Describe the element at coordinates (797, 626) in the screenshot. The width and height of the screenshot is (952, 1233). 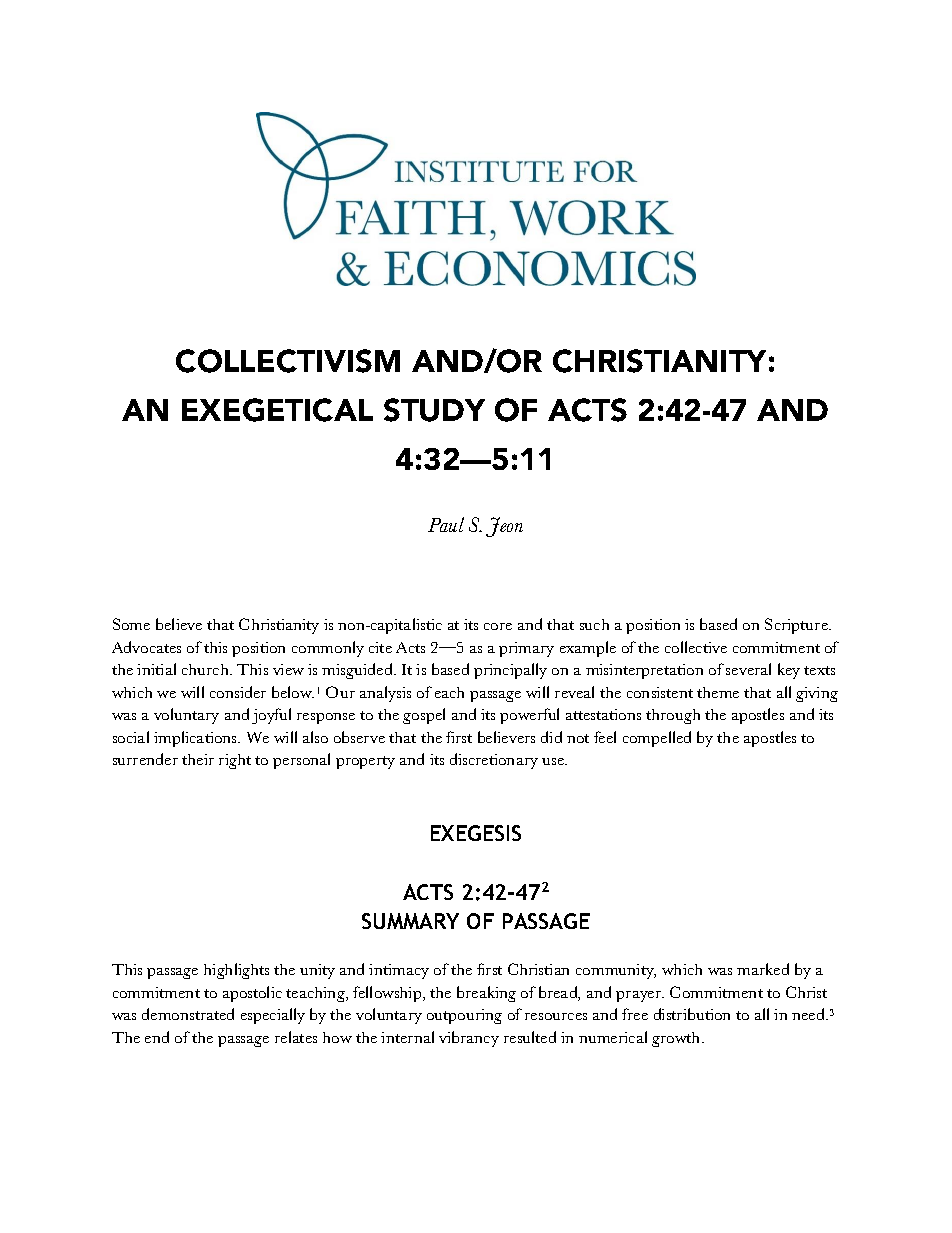
I see `Scripture` at that location.
